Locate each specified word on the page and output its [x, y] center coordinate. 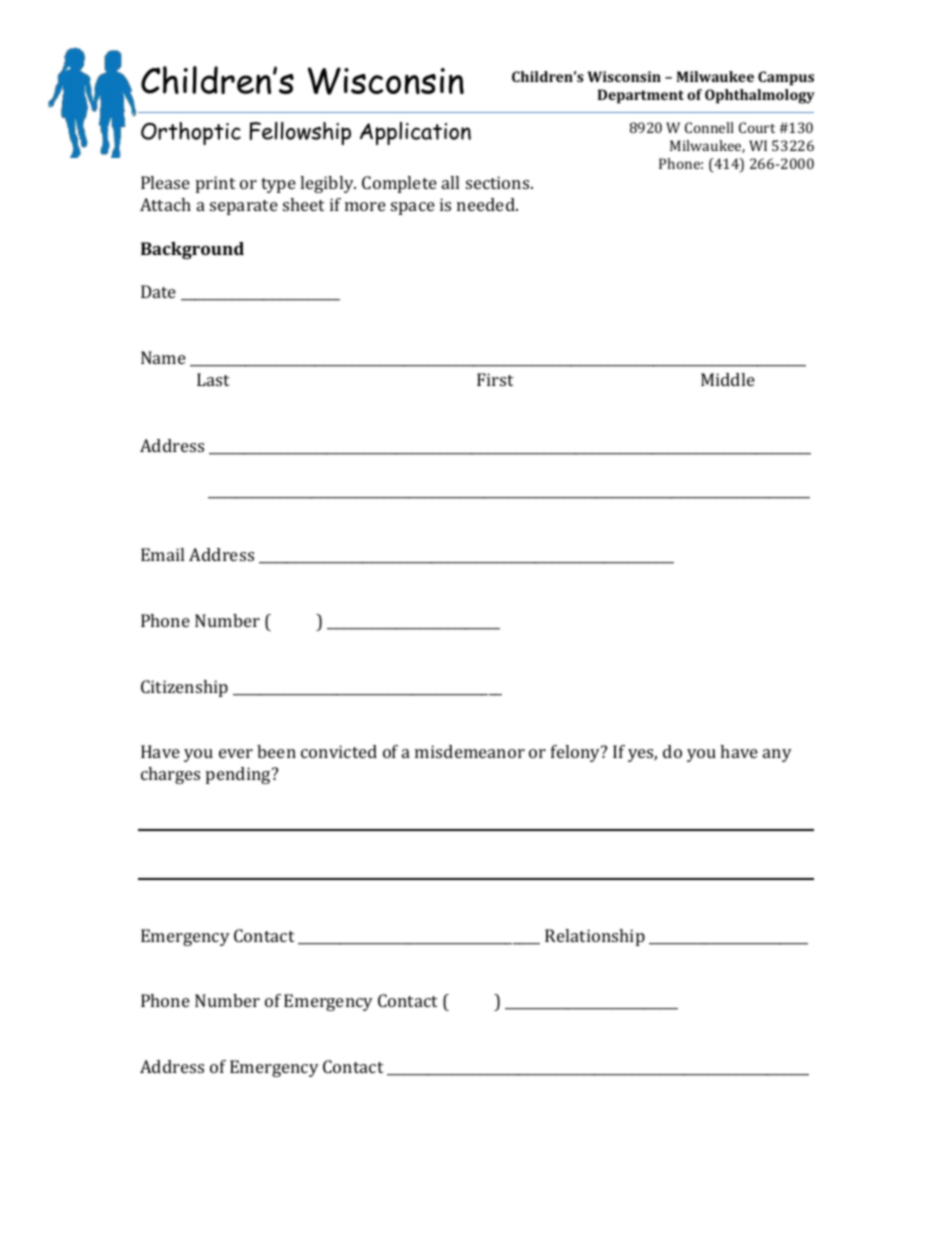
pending [239, 775]
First [495, 379]
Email [162, 554]
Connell [709, 127]
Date [158, 291]
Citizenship [184, 688]
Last [213, 379]
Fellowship [300, 133]
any [777, 755]
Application [415, 133]
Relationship [595, 937]
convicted [339, 751]
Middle [728, 379]
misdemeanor [470, 751]
